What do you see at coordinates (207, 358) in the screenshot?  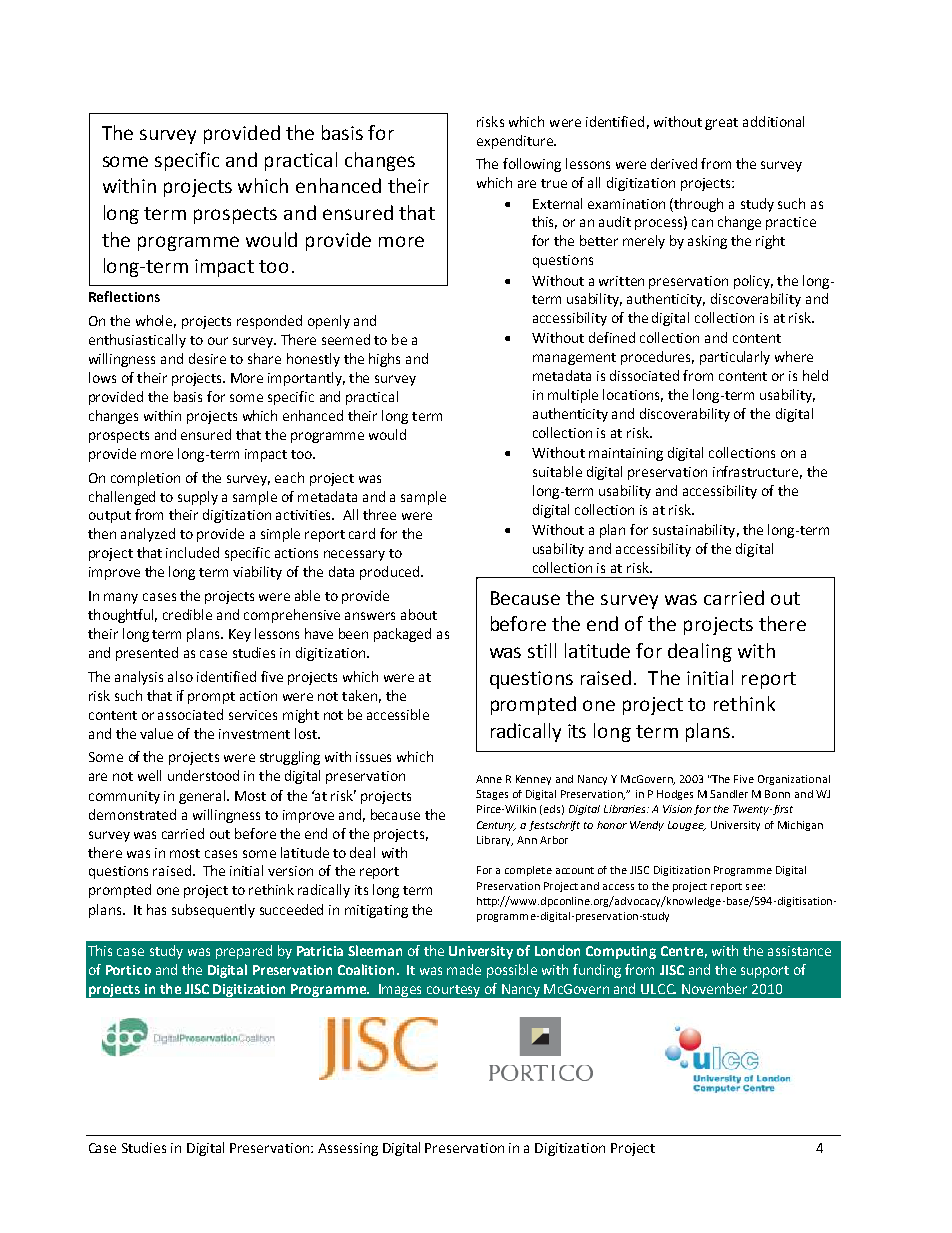 I see `desire` at bounding box center [207, 358].
